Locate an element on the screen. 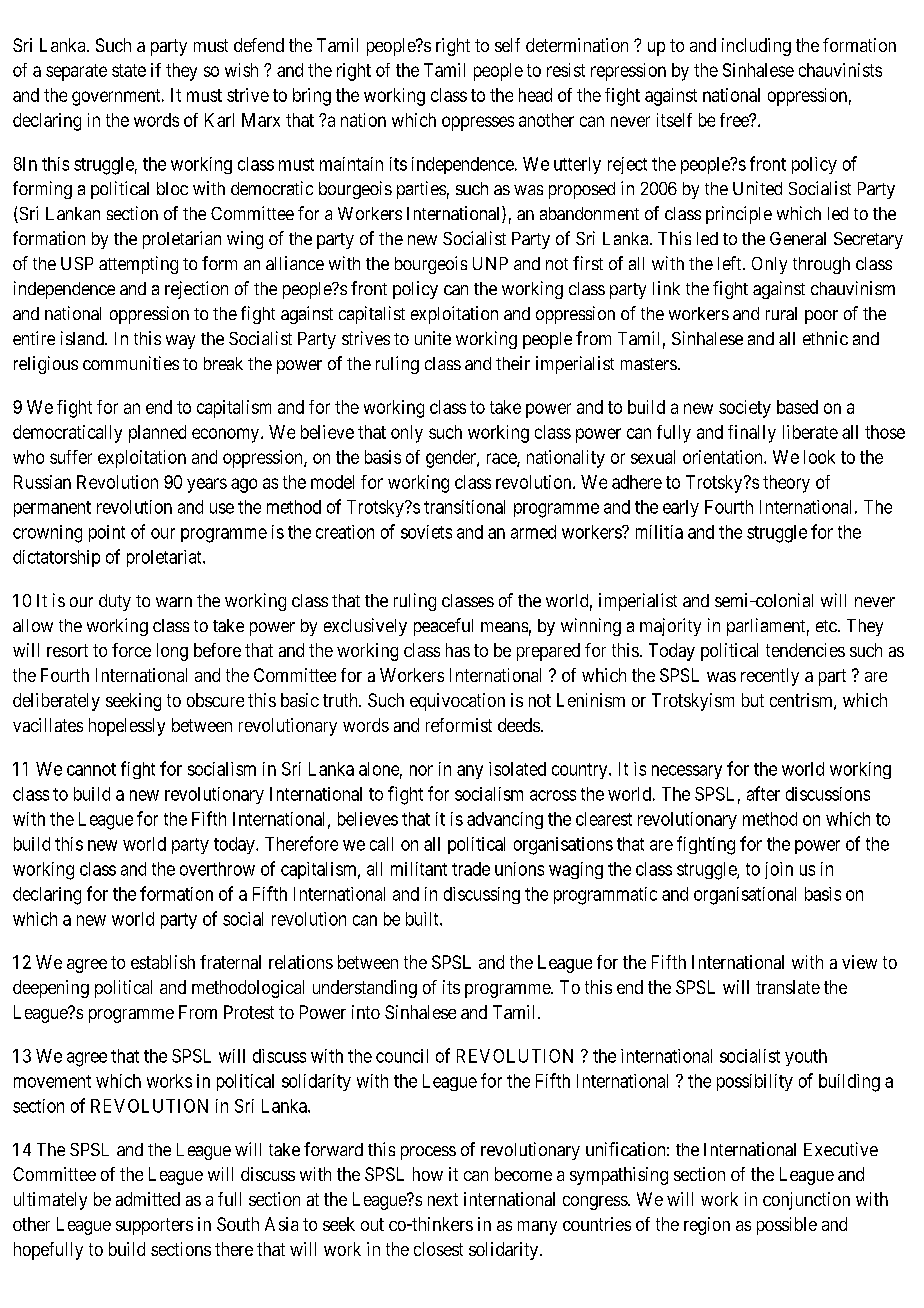 This screenshot has height=1308, width=924. trade is located at coordinates (471, 869).
